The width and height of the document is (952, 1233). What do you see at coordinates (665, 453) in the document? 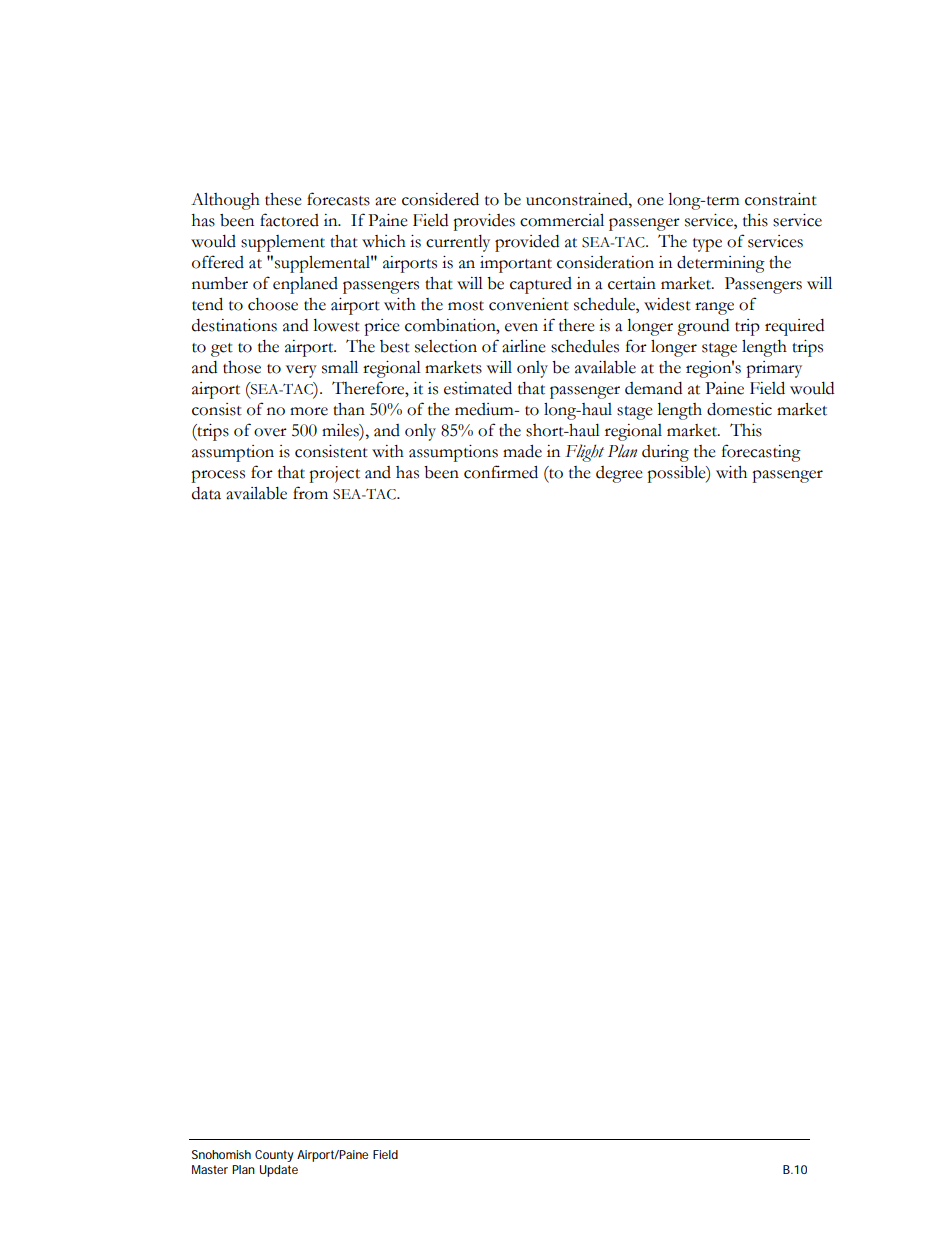
I see `during` at bounding box center [665, 453].
